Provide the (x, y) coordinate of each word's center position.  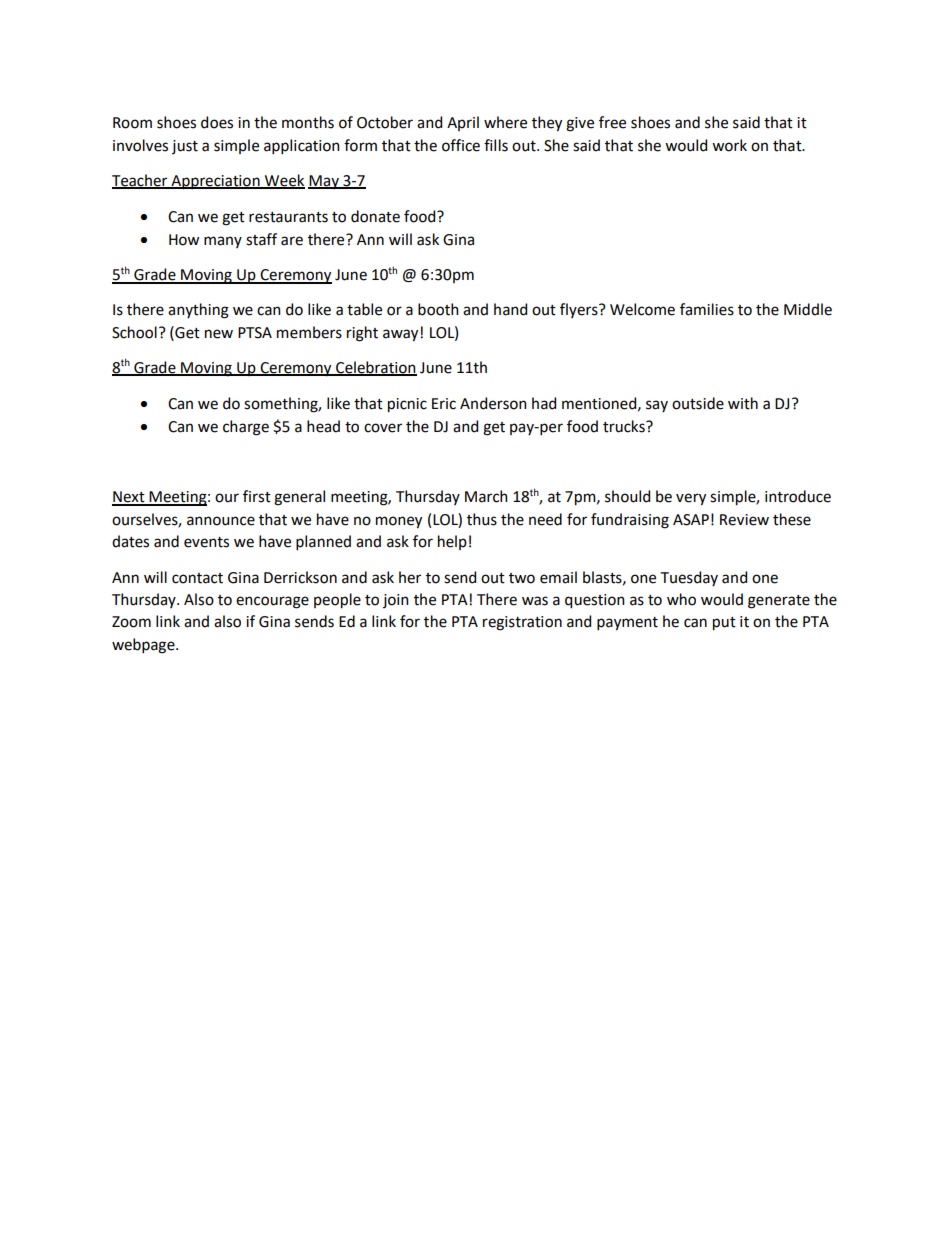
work (729, 145)
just (185, 147)
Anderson (493, 403)
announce (221, 521)
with (743, 403)
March (486, 496)
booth (438, 309)
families (707, 309)
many (223, 242)
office (461, 145)
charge (246, 428)
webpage (144, 646)
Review (744, 520)
